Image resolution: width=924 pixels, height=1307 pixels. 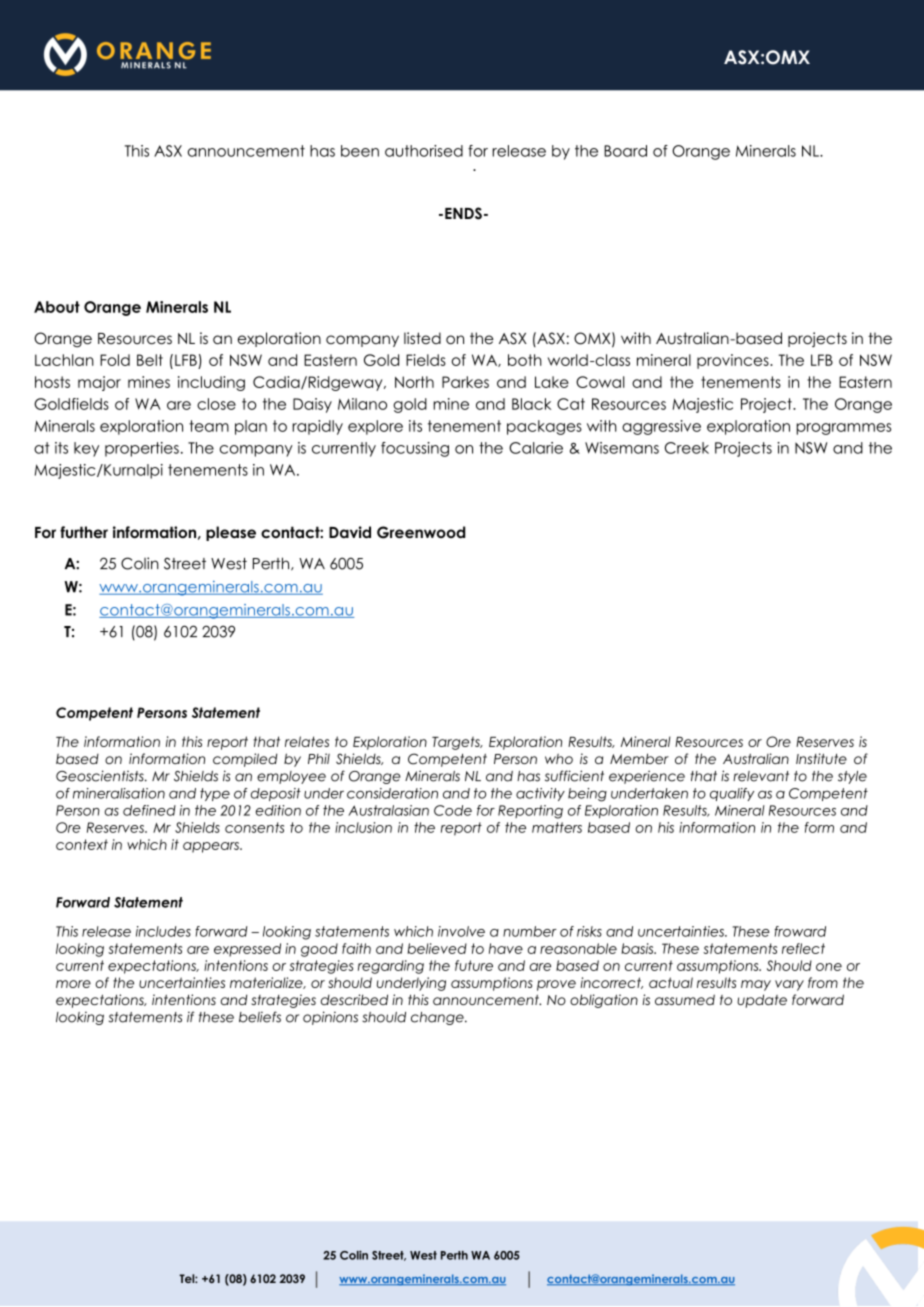 What do you see at coordinates (457, 743) in the screenshot?
I see `Targets` at bounding box center [457, 743].
